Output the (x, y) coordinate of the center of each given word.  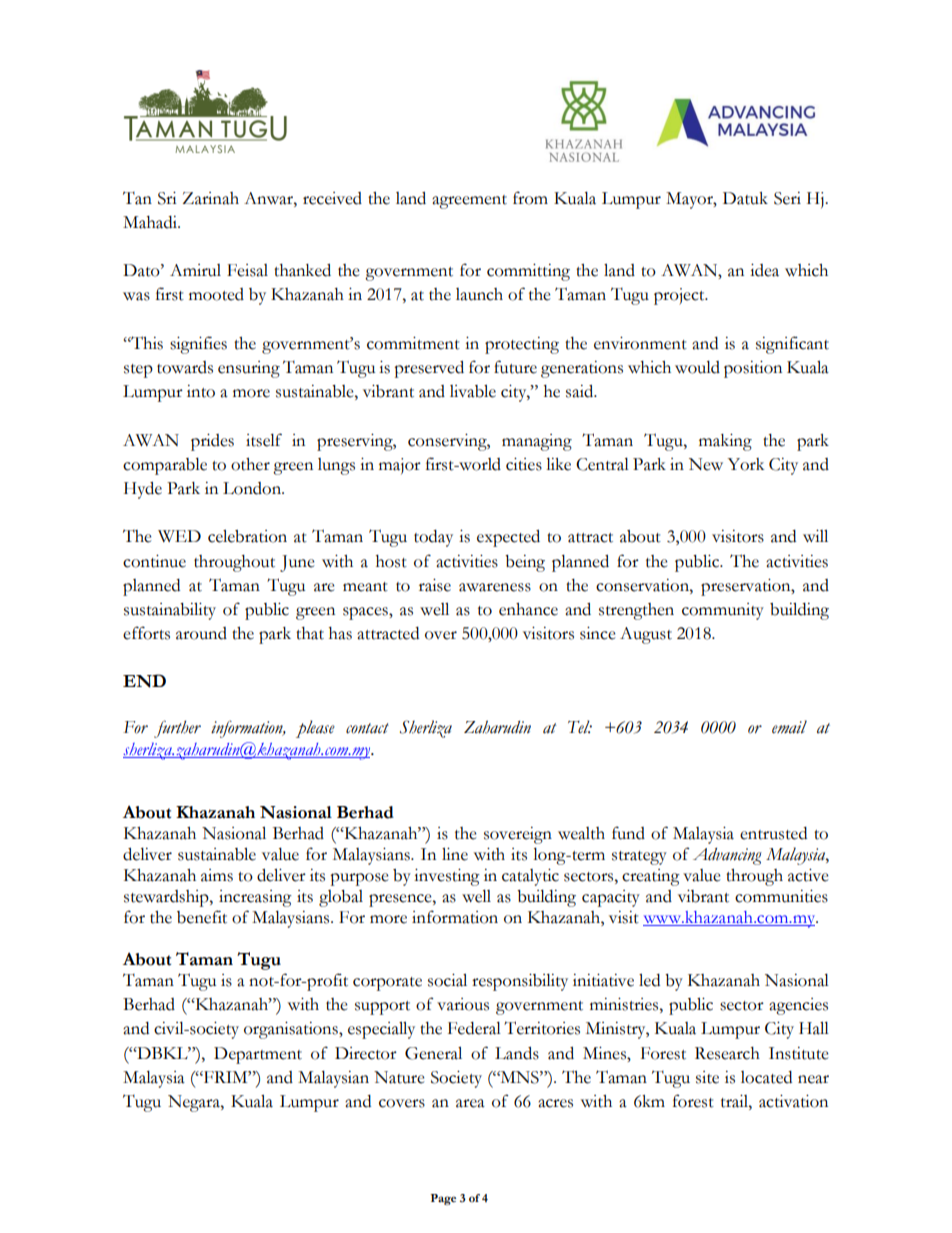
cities (524, 464)
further (177, 729)
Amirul (195, 270)
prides (212, 442)
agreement (469, 202)
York (745, 464)
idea (764, 270)
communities (781, 896)
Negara (195, 1103)
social (447, 980)
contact (367, 728)
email (789, 727)
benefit (202, 917)
